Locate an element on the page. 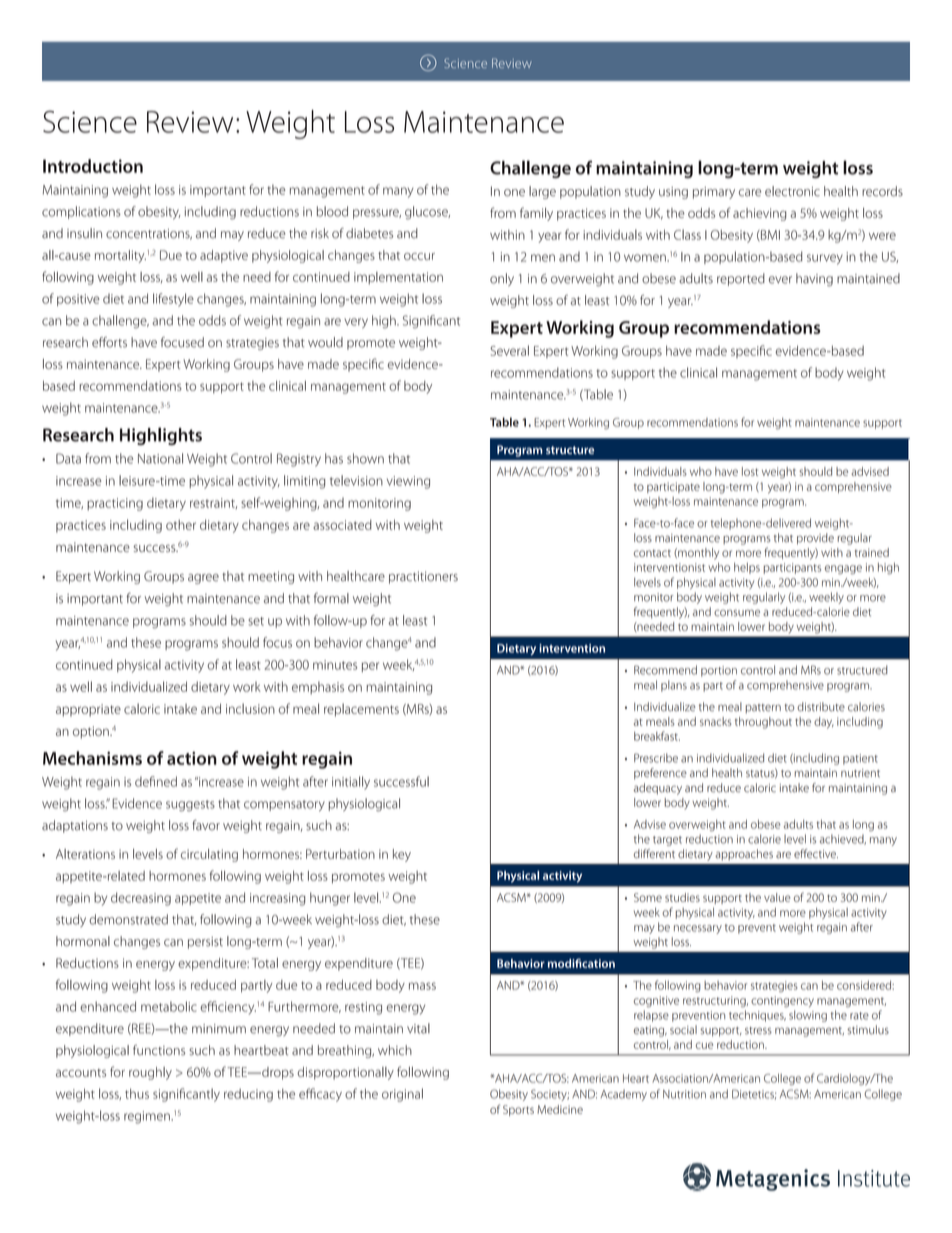 This image has width=952, height=1233. electronic is located at coordinates (792, 191).
